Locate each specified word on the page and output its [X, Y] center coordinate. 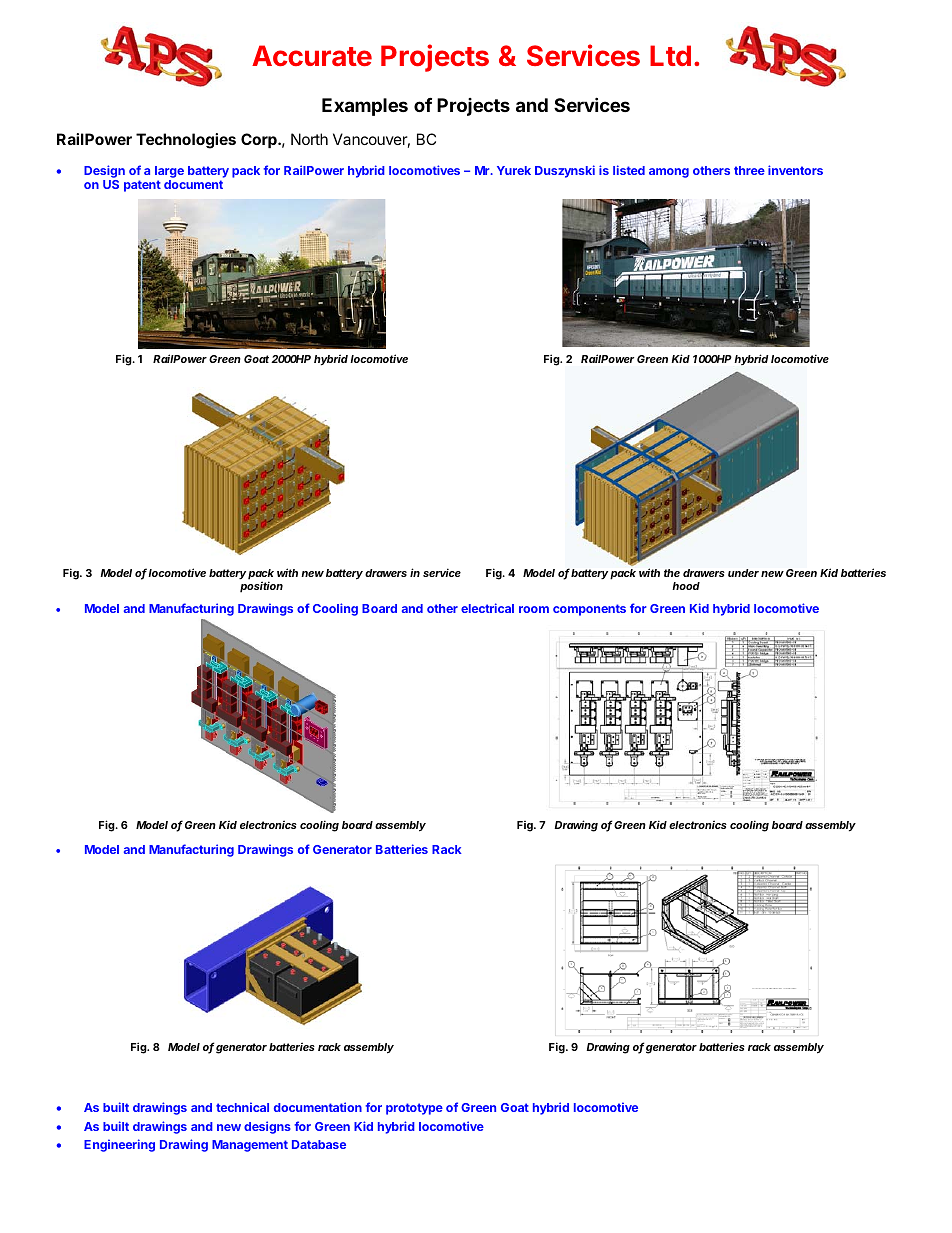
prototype [414, 1109]
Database [319, 1144]
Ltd [670, 55]
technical [242, 1107]
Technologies [186, 141]
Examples [365, 107]
